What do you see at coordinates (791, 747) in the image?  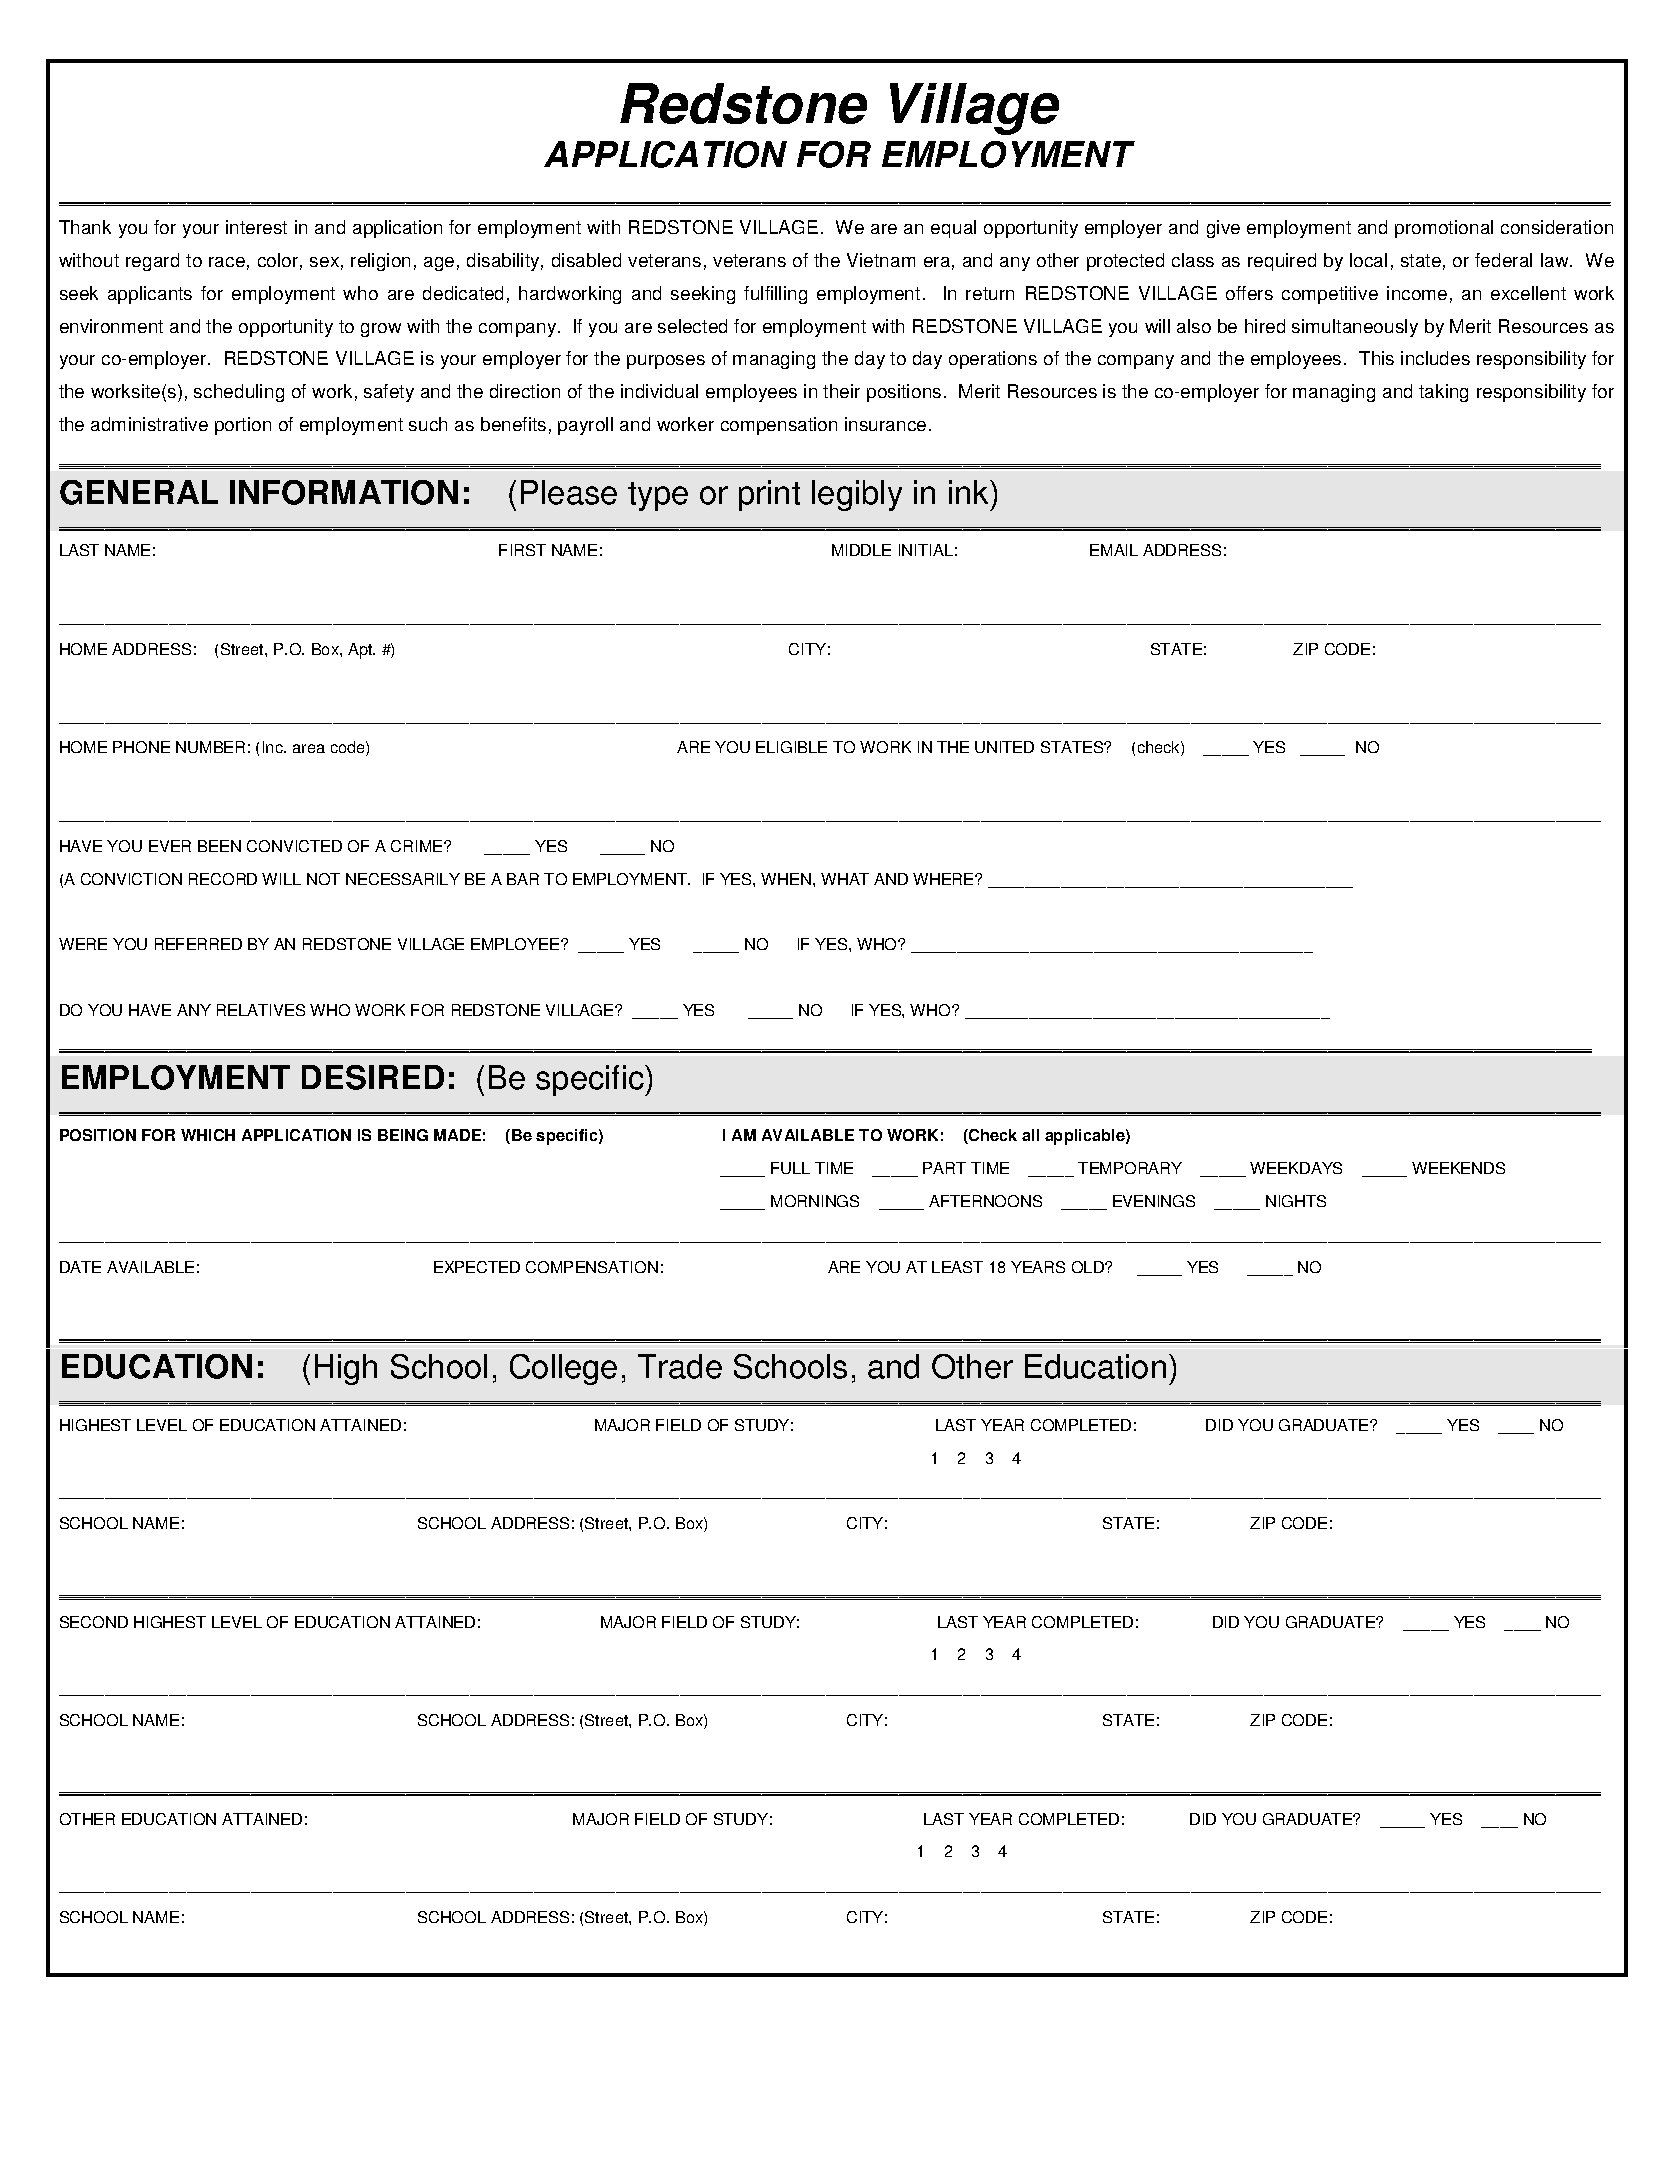 I see `ELIGIBLE` at bounding box center [791, 747].
